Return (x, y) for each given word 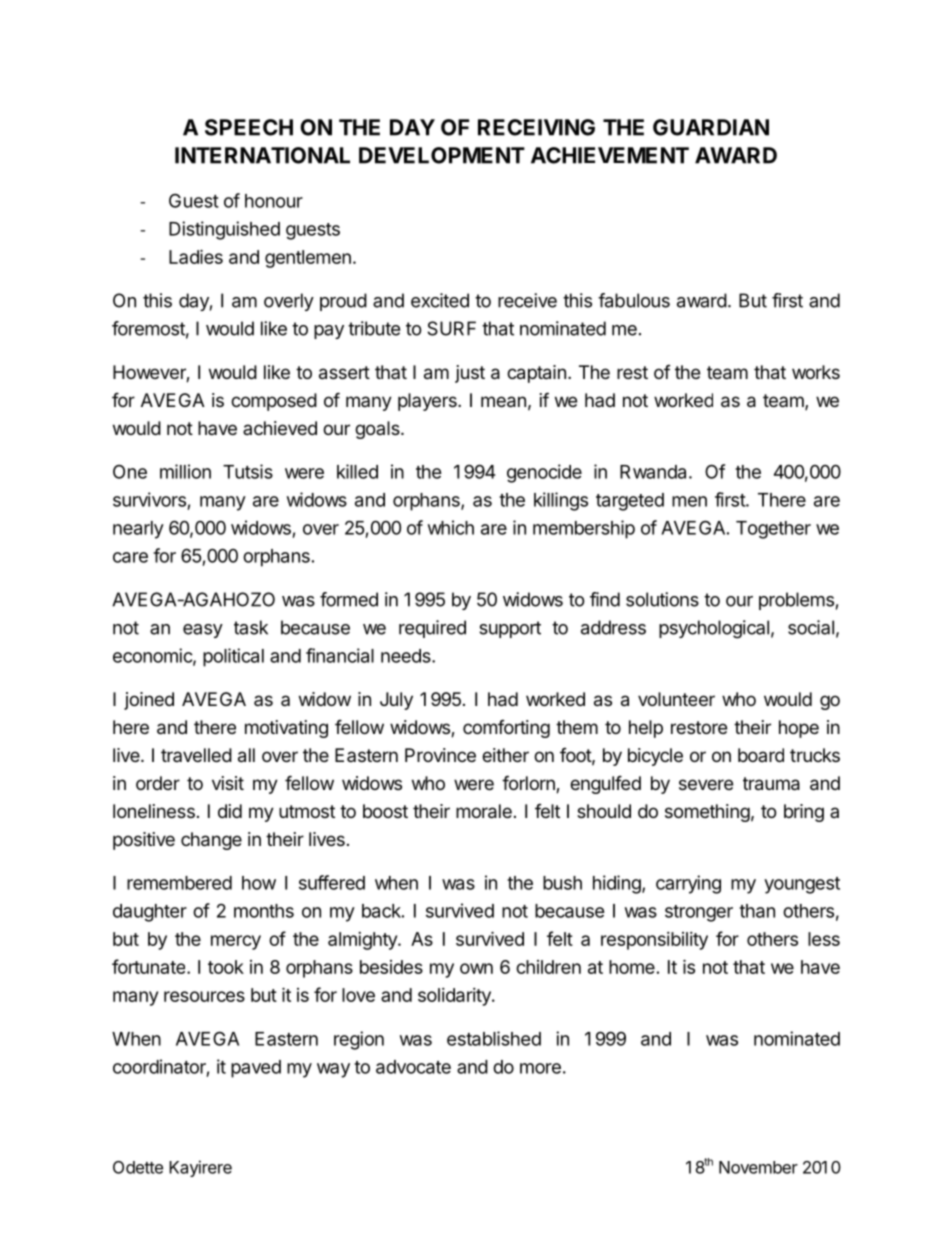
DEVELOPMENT (442, 155)
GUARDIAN (711, 127)
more (540, 1068)
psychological (714, 629)
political (233, 657)
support (510, 629)
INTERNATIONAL (262, 155)
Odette (138, 1167)
